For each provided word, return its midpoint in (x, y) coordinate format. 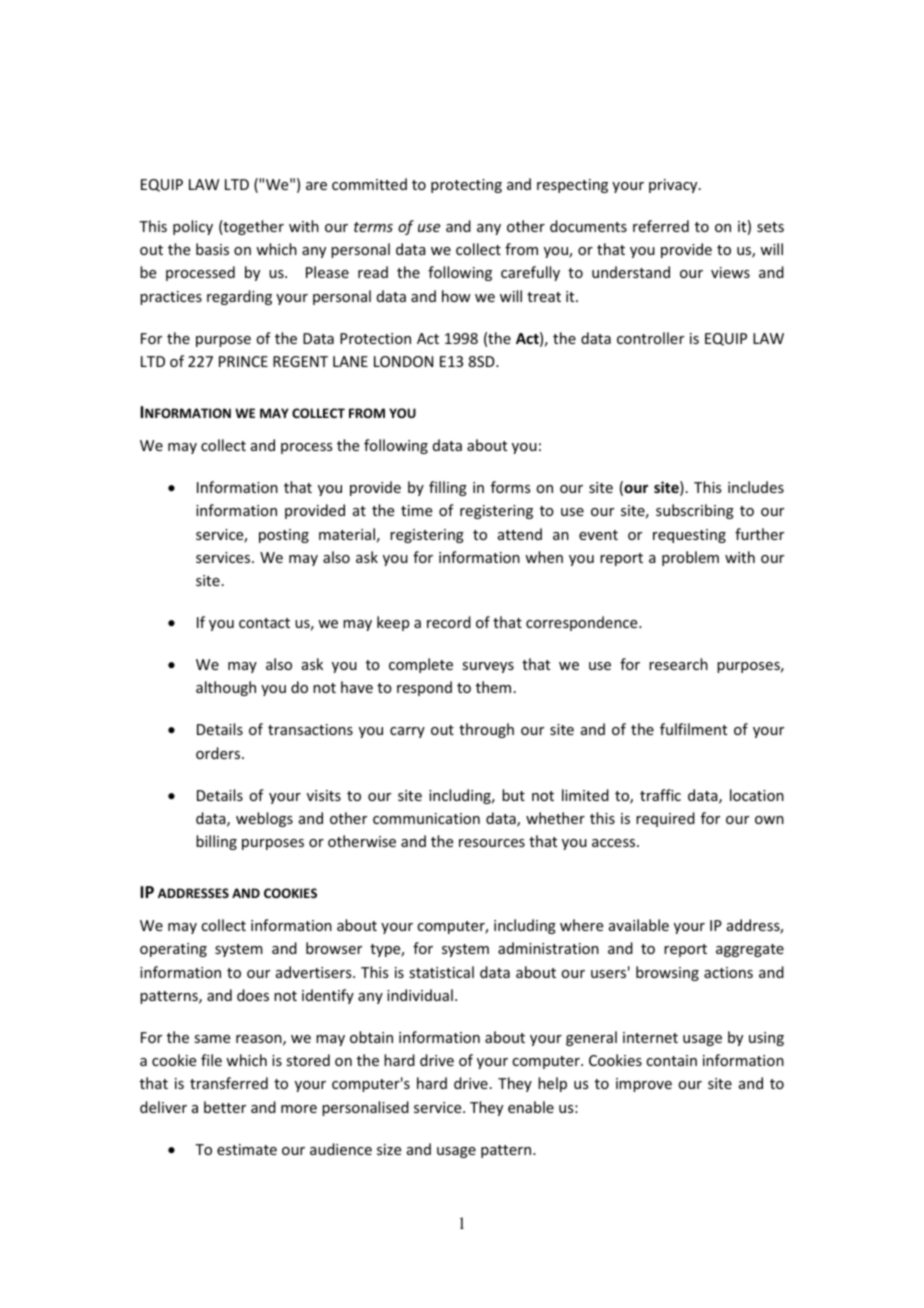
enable (531, 1107)
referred (661, 226)
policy (193, 227)
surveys (488, 667)
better (225, 1107)
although (226, 688)
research (678, 664)
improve (644, 1085)
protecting (466, 186)
